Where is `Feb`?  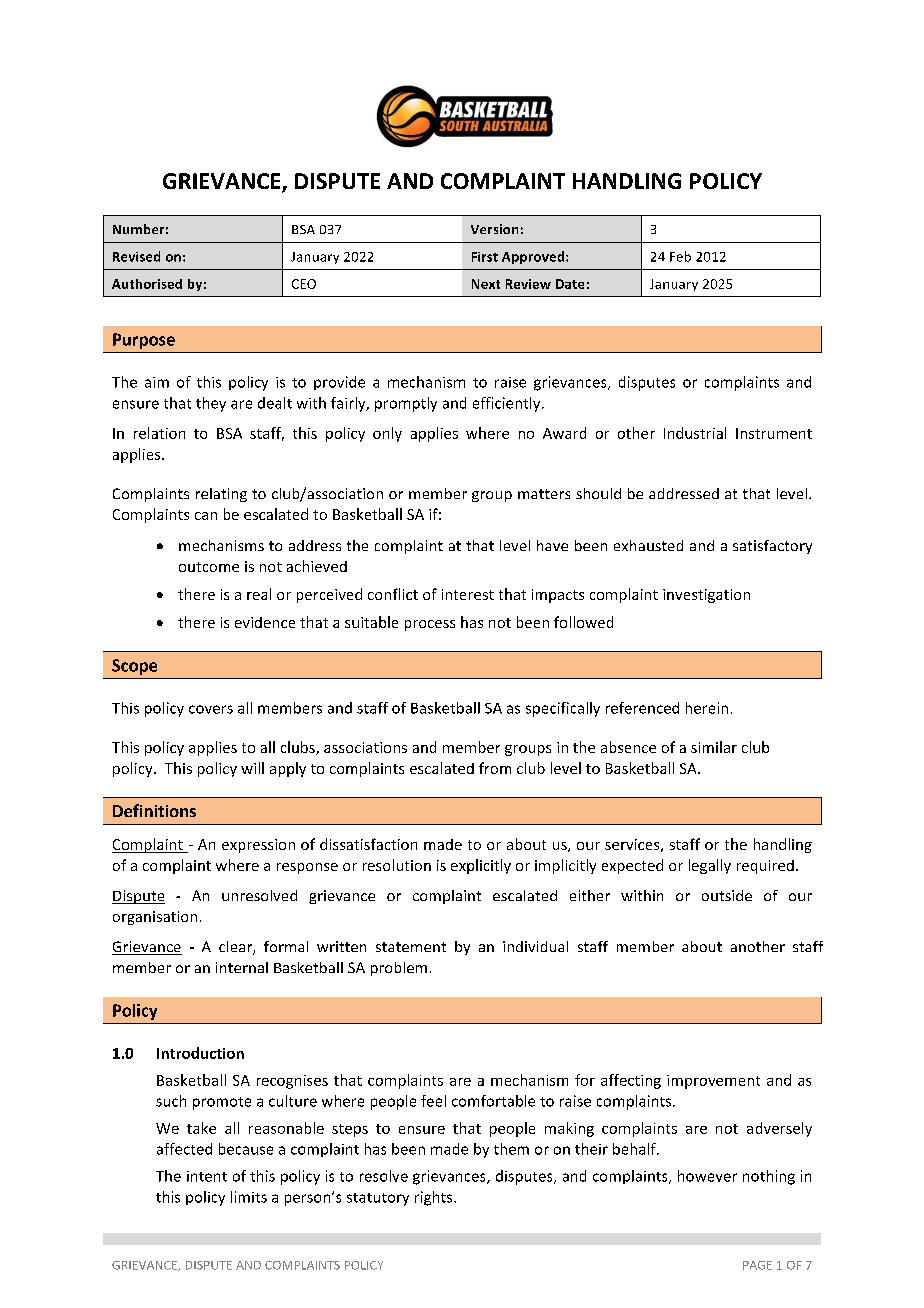
Feb is located at coordinates (680, 256).
